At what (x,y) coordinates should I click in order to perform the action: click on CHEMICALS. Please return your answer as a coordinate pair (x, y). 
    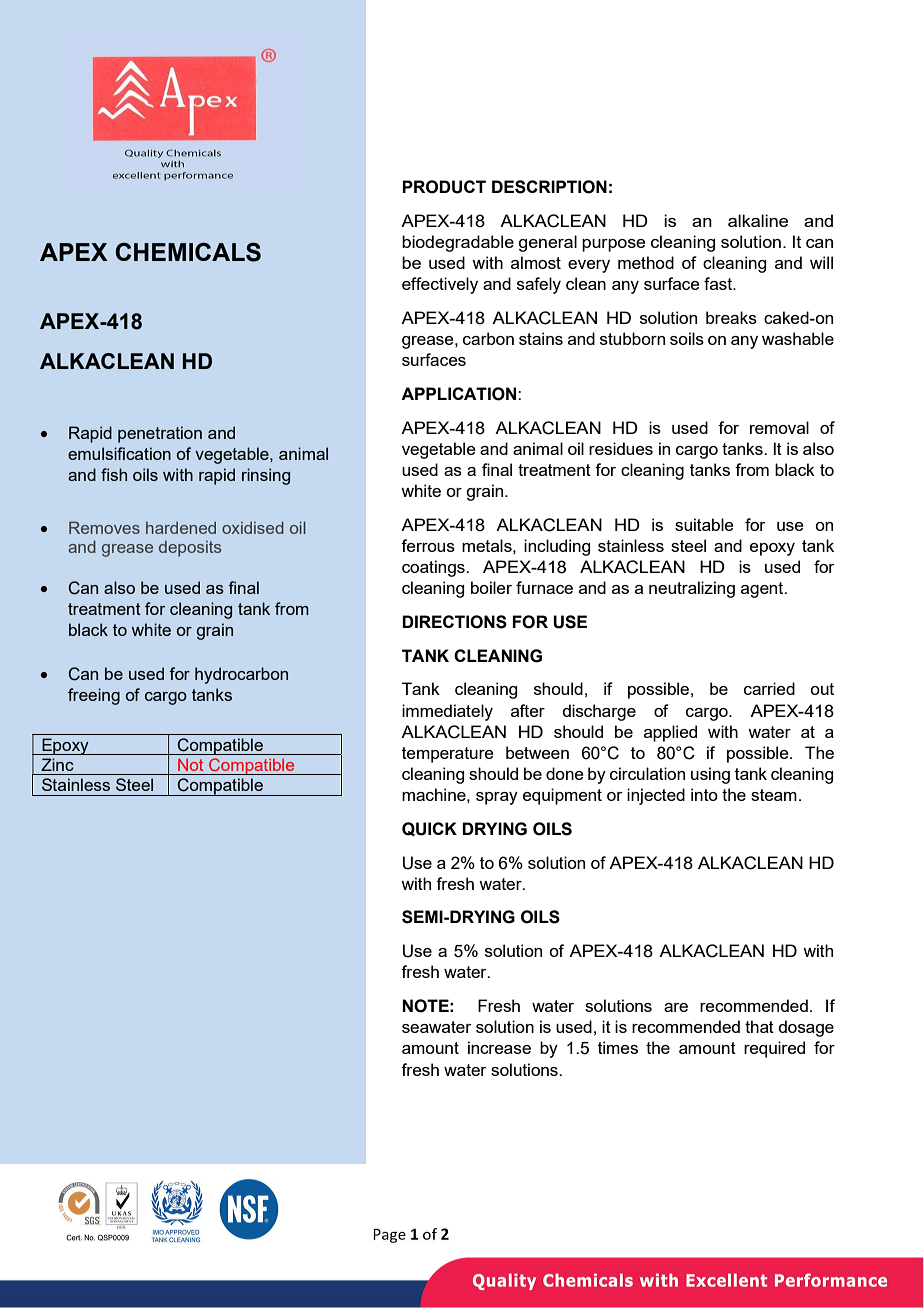
    Looking at the image, I should click on (188, 252).
